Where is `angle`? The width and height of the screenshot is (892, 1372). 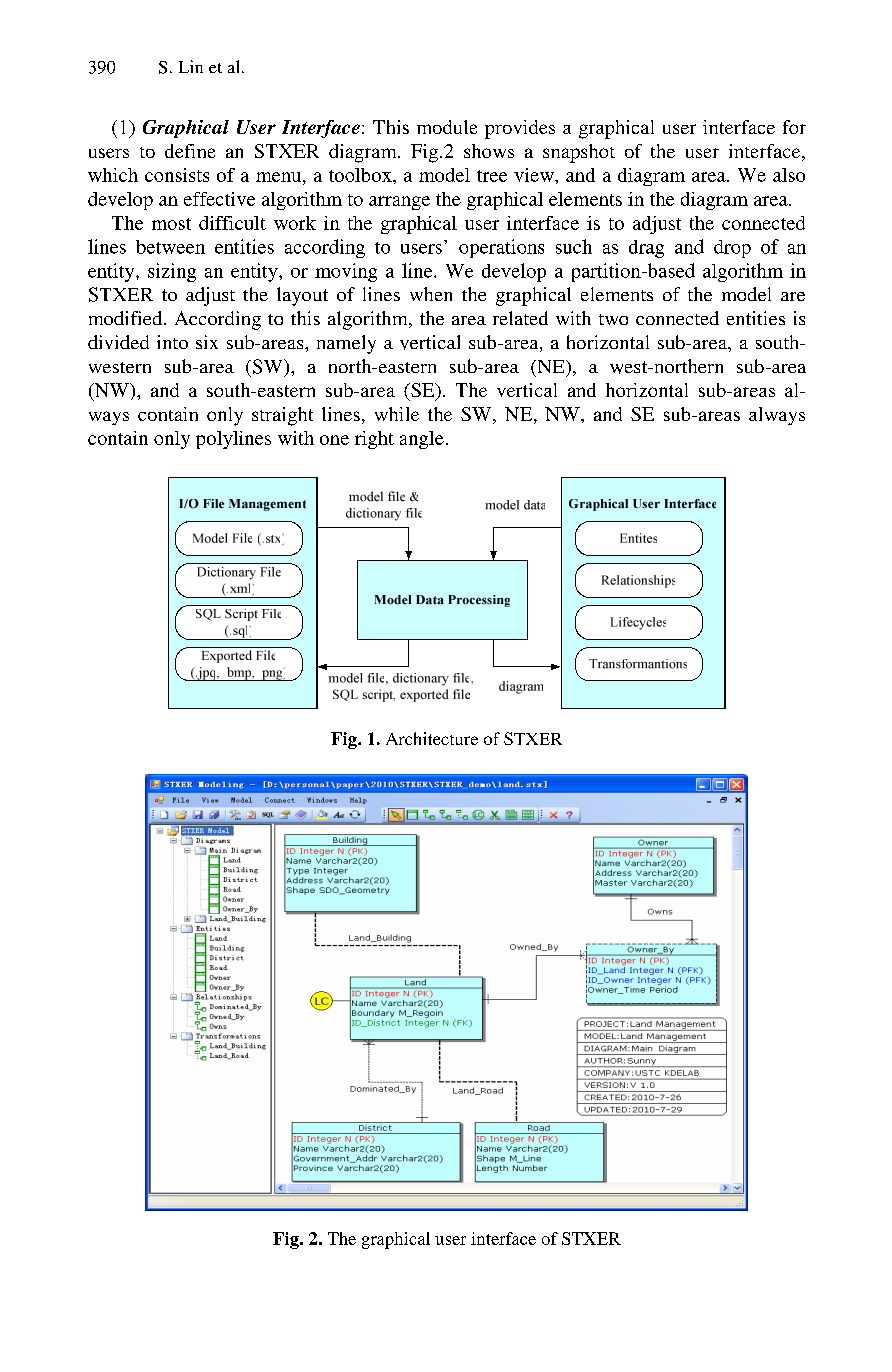
angle is located at coordinates (422, 440).
